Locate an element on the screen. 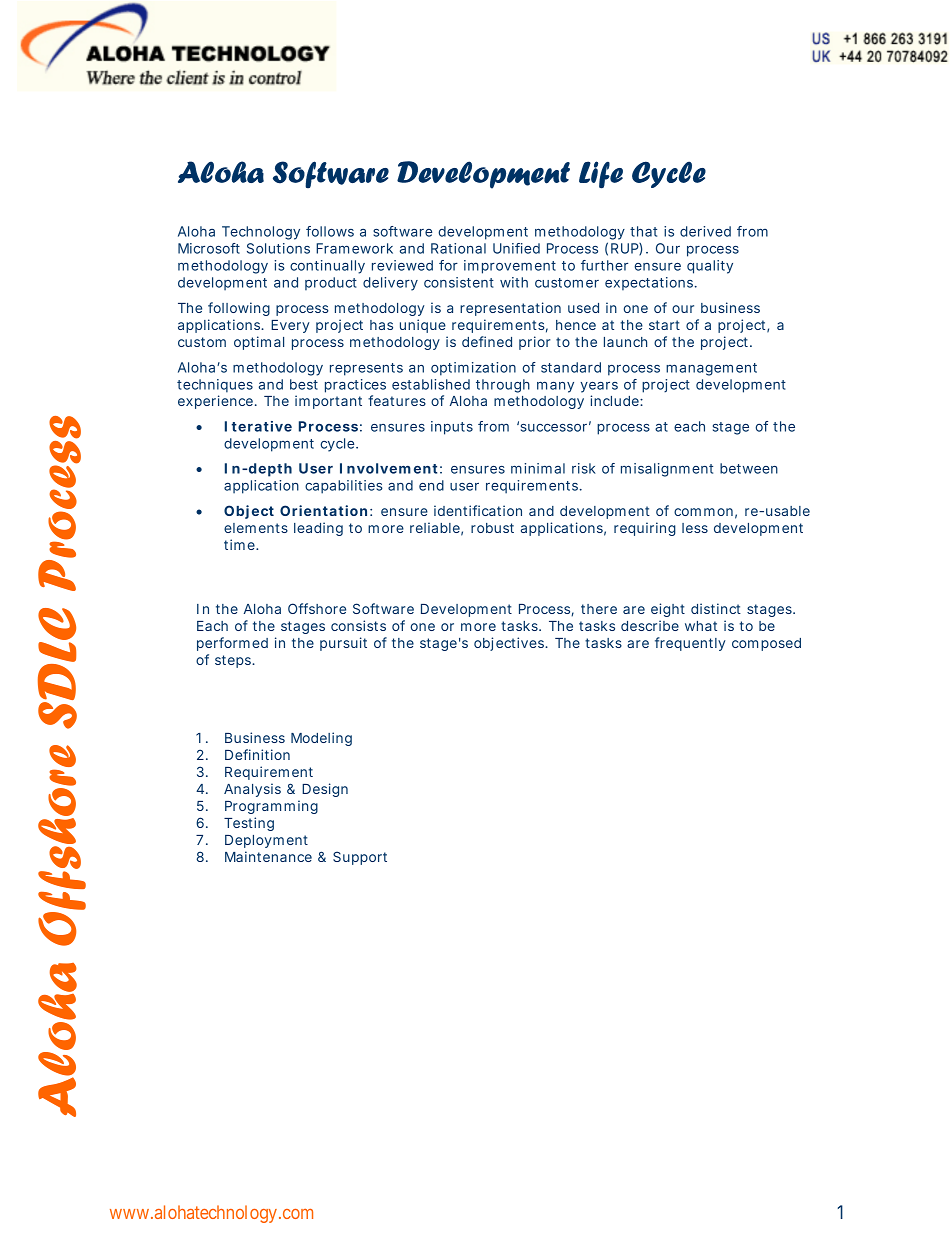  management is located at coordinates (711, 369).
